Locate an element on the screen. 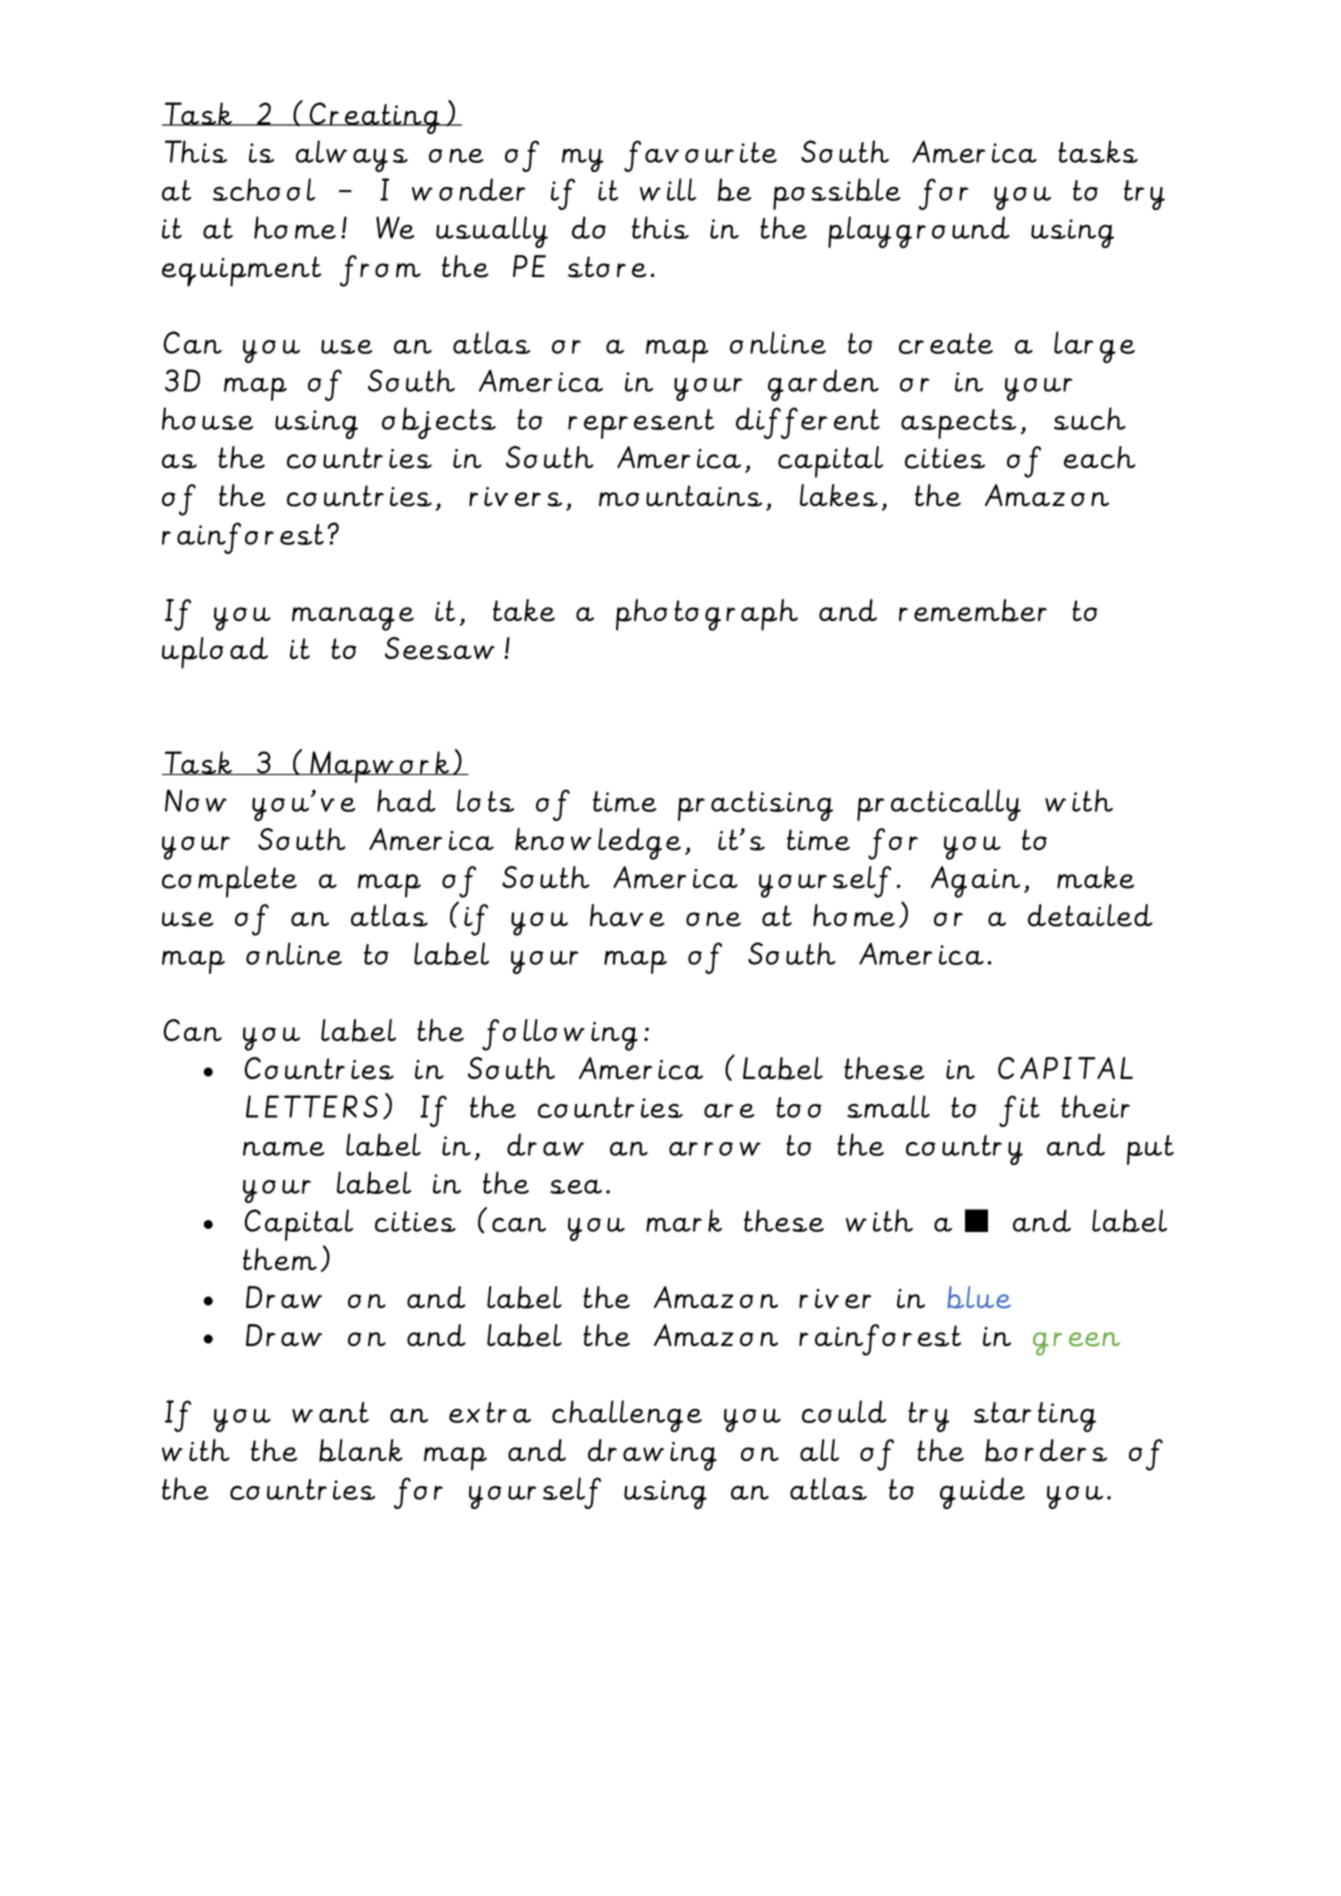 Image resolution: width=1341 pixels, height=1896 pixels. had is located at coordinates (406, 800).
